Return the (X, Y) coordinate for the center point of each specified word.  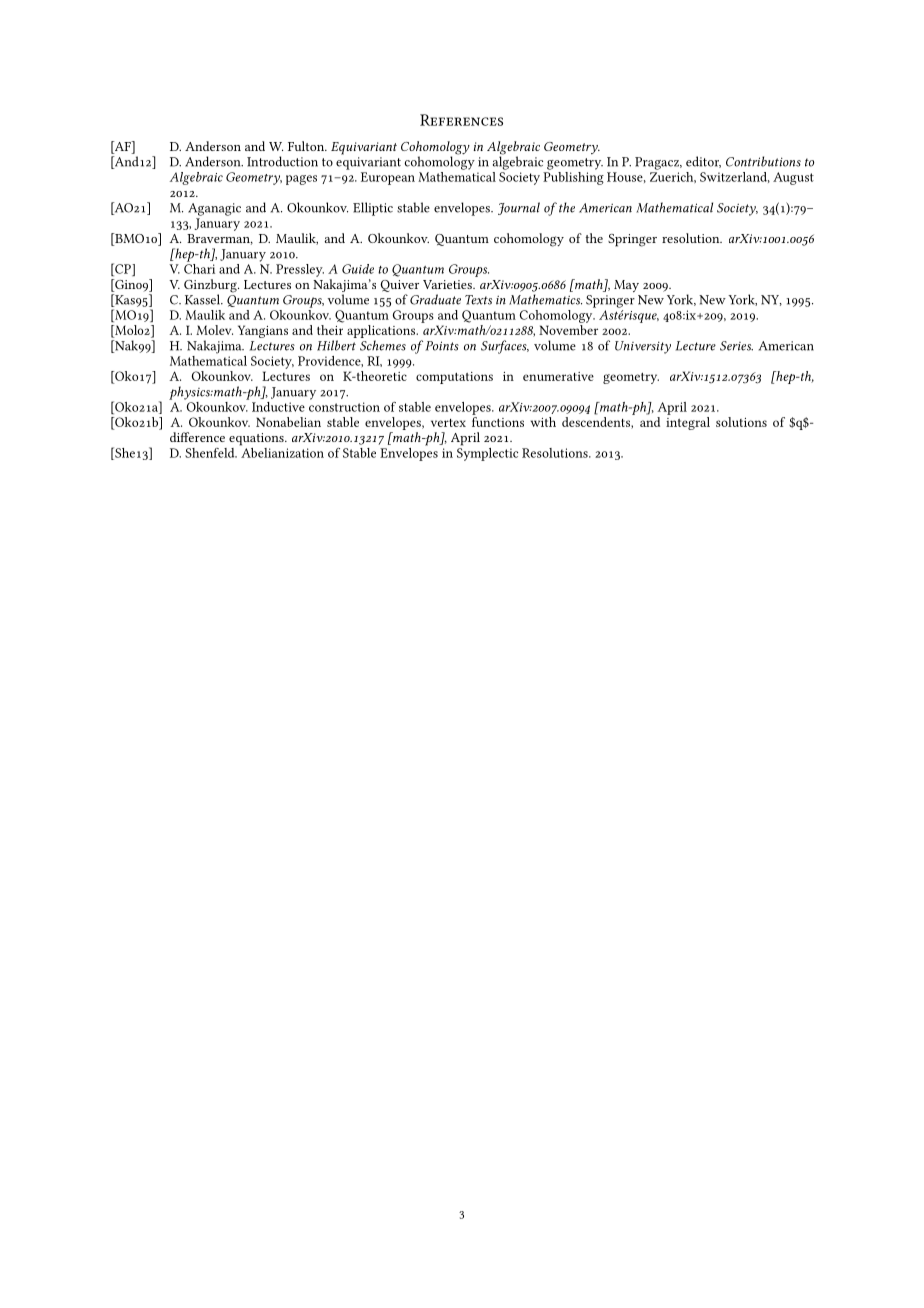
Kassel (204, 299)
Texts (478, 300)
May (626, 286)
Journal (519, 208)
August (793, 178)
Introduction (282, 161)
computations (454, 378)
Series (736, 346)
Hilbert (336, 345)
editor (703, 162)
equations (257, 439)
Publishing (573, 177)
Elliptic (373, 209)
